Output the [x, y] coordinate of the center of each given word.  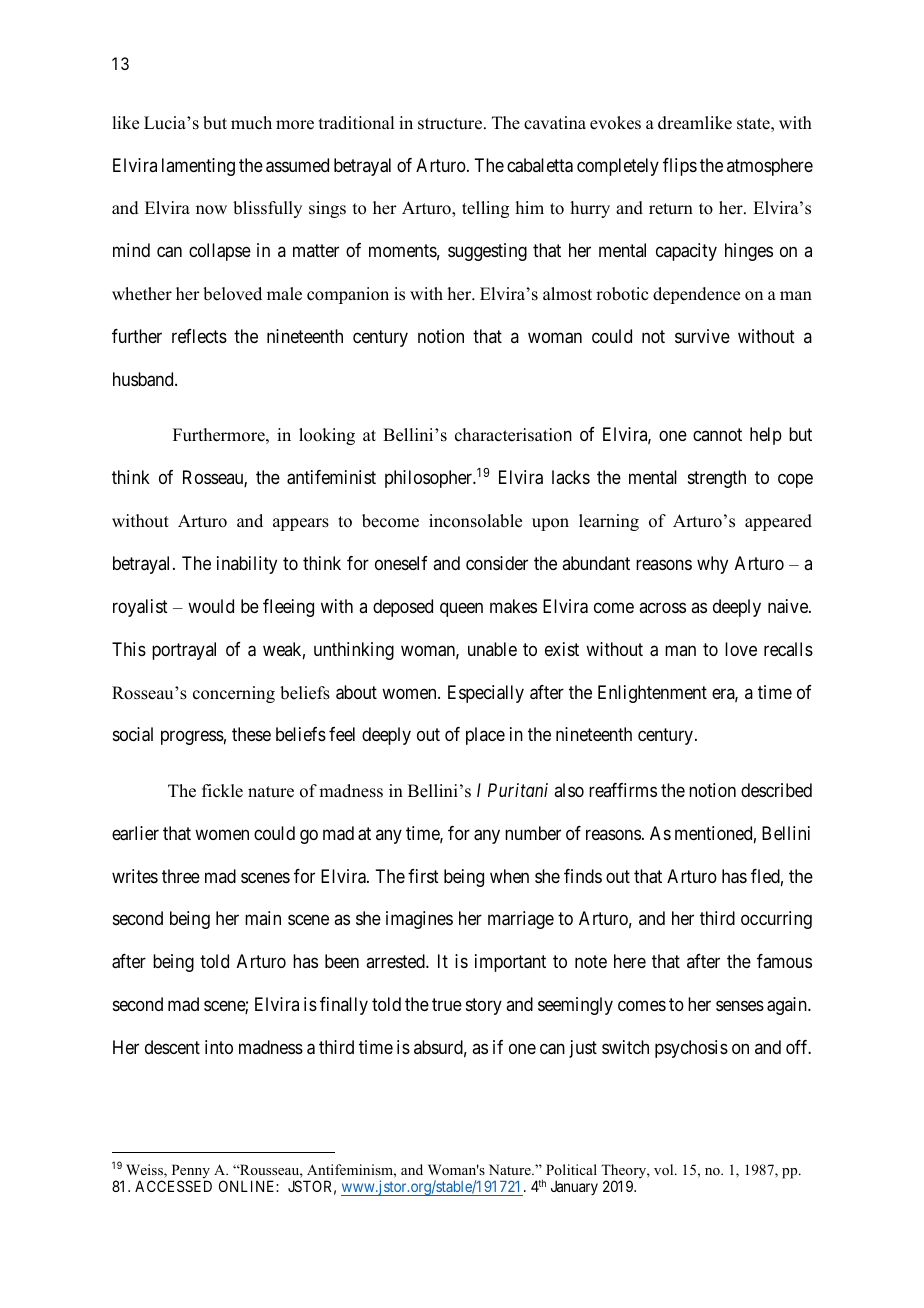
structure [451, 124]
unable [492, 649]
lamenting [198, 167]
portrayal [184, 651]
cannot [717, 435]
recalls [788, 649]
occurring [776, 920]
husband [144, 379]
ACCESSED [173, 1186]
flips [680, 167]
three [181, 876]
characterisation [513, 435]
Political [571, 1169]
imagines [419, 920]
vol [665, 1169]
